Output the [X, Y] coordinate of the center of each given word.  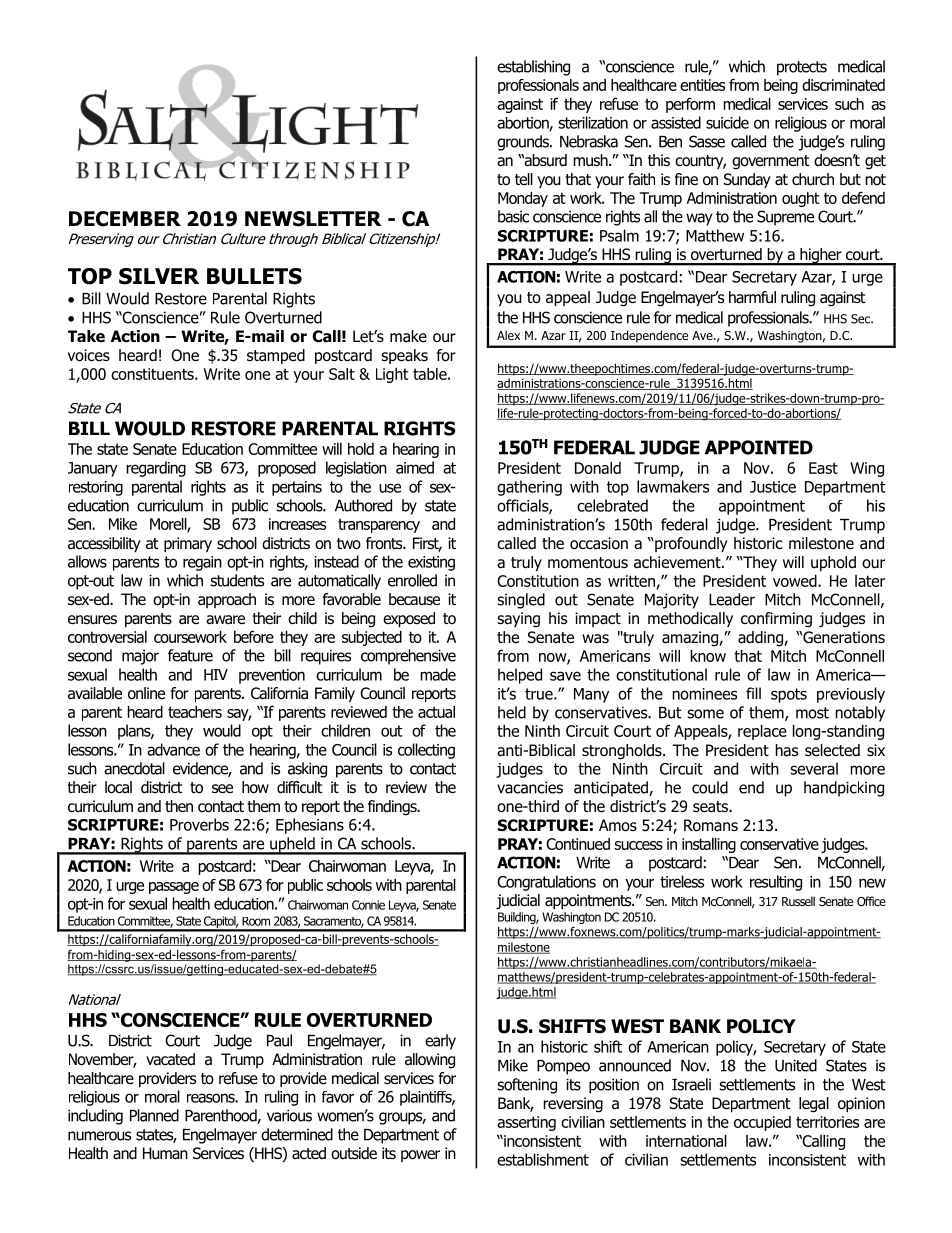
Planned [154, 1115]
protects [802, 68]
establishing [533, 68]
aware [225, 620]
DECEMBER [125, 219]
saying [518, 620]
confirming [776, 620]
